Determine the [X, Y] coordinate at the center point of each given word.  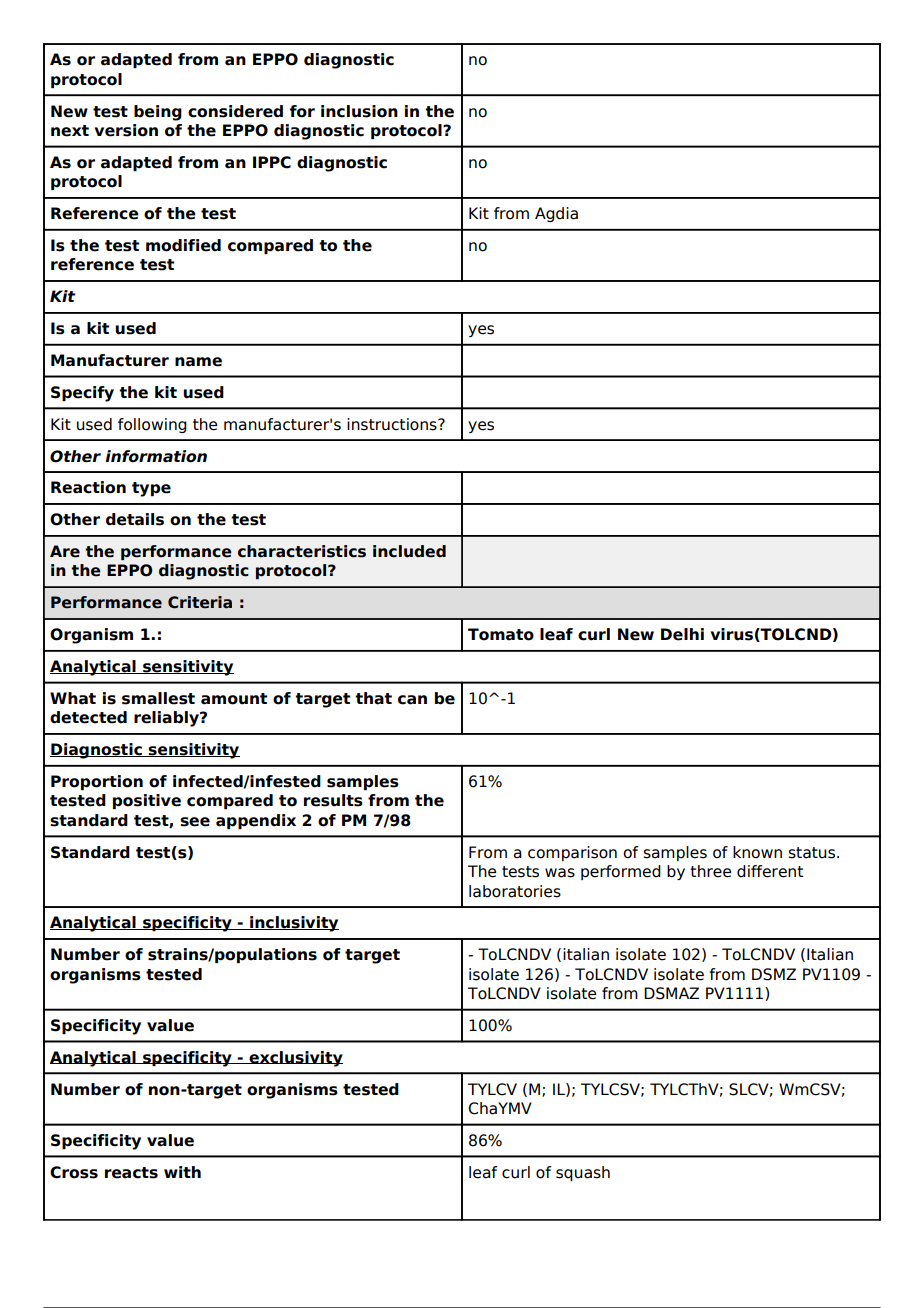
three [710, 871]
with [182, 1172]
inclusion [359, 111]
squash [583, 1173]
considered [235, 111]
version [126, 130]
